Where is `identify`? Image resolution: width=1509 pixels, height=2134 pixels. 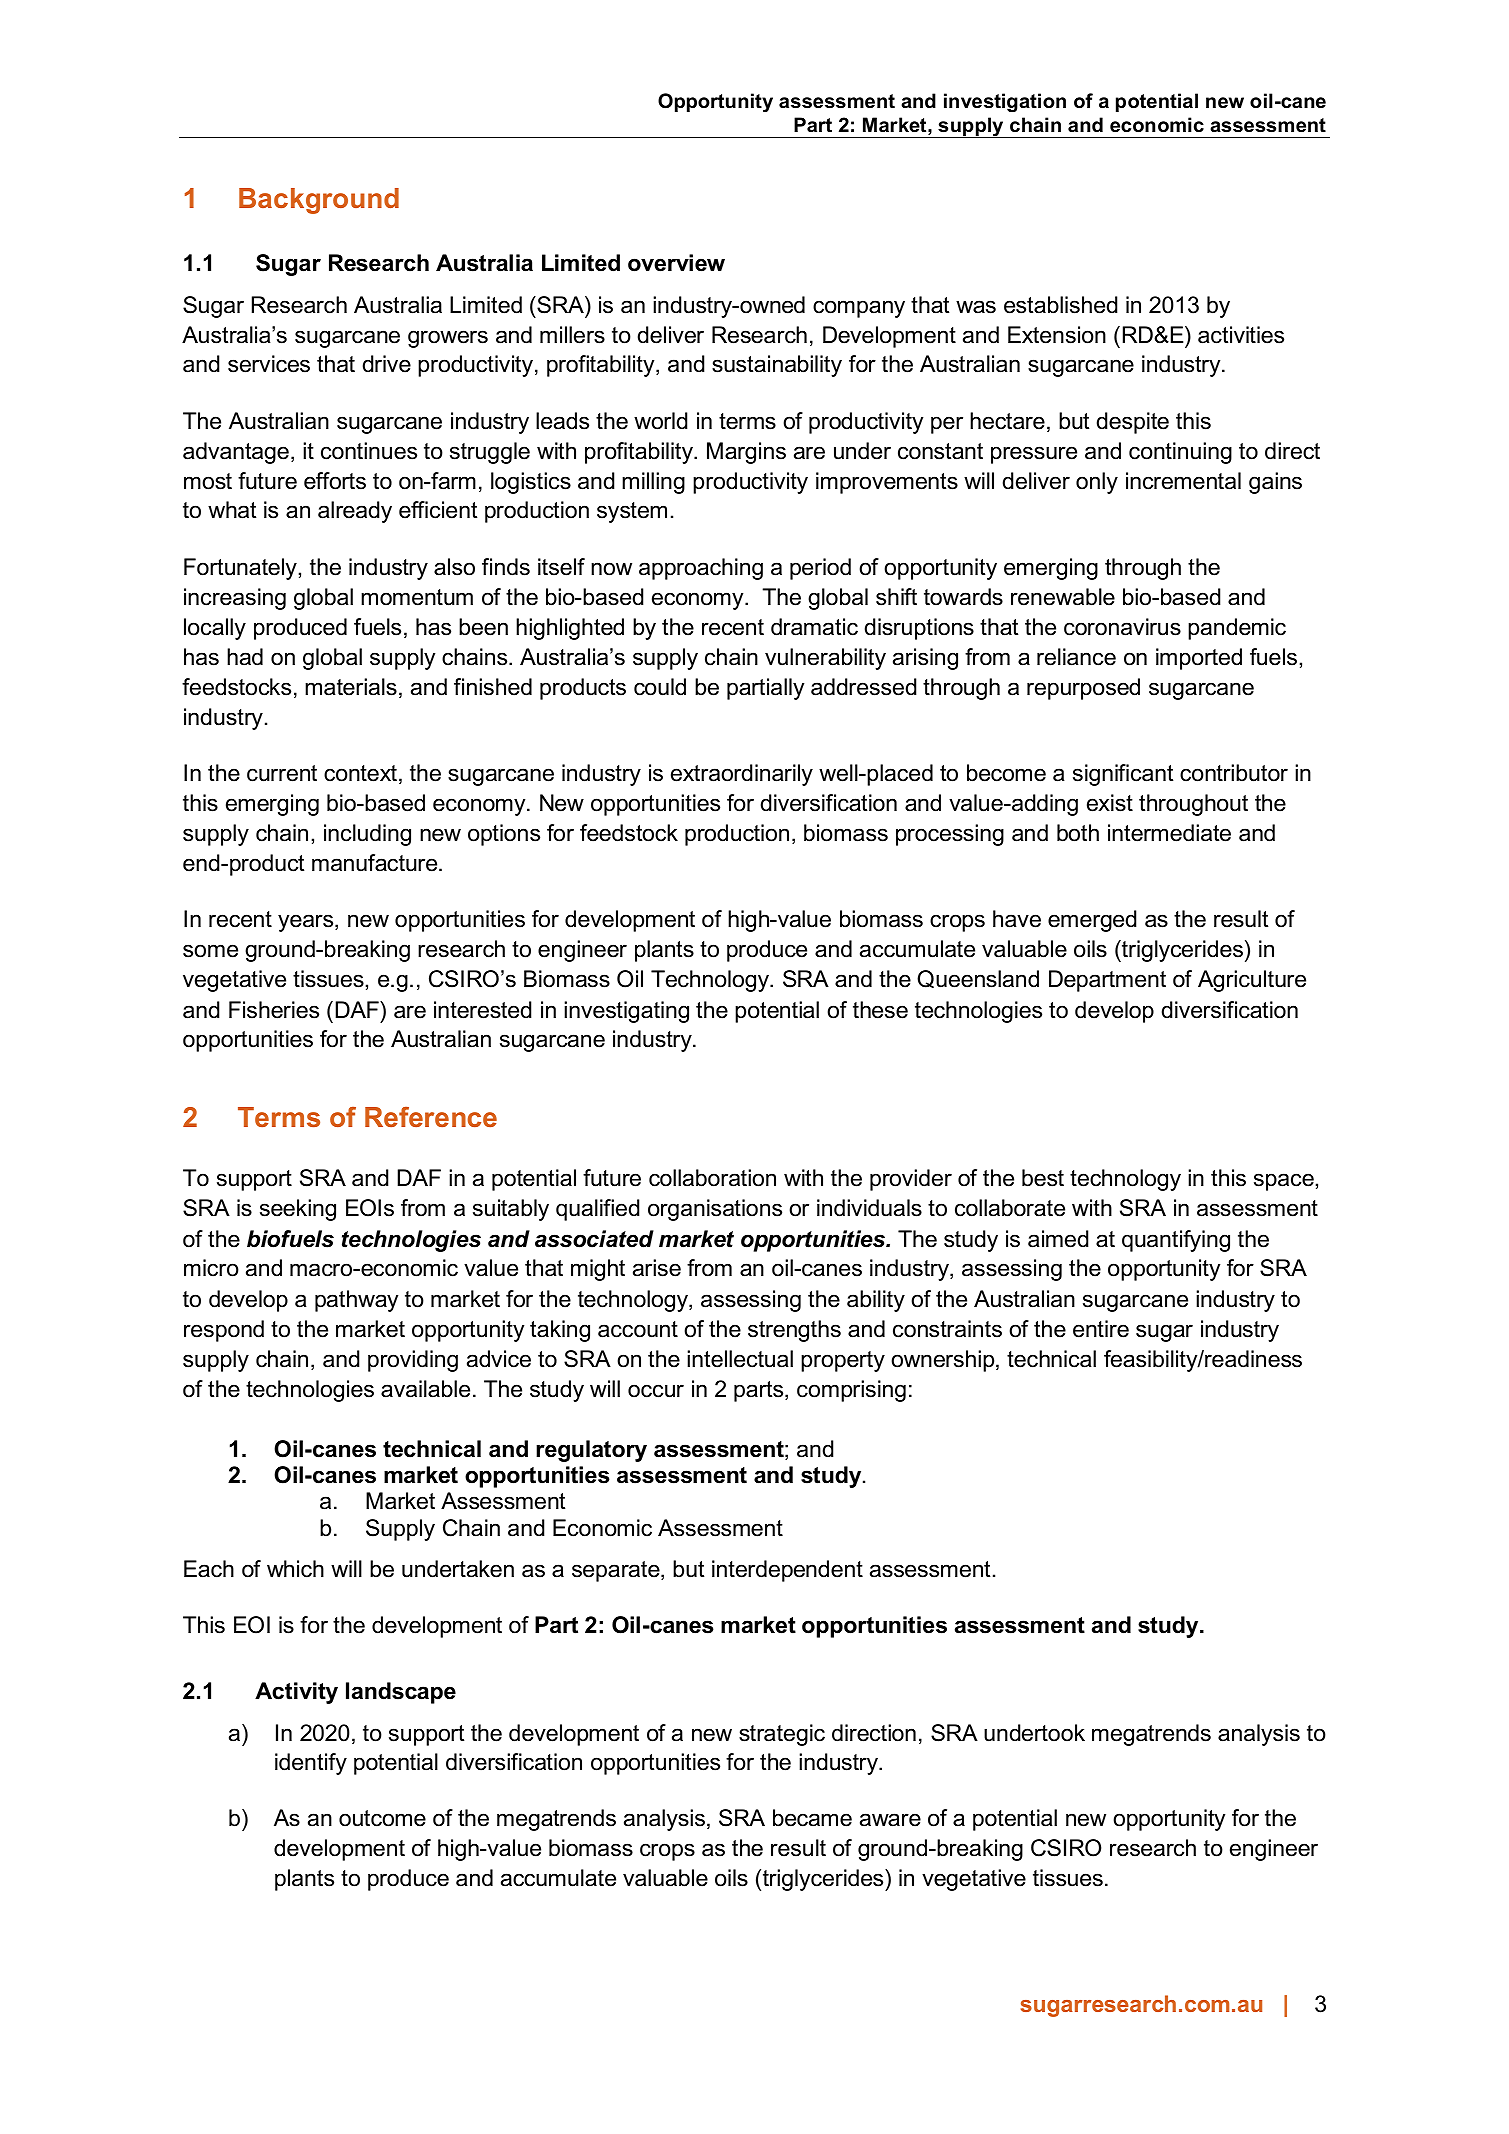 identify is located at coordinates (311, 1764).
